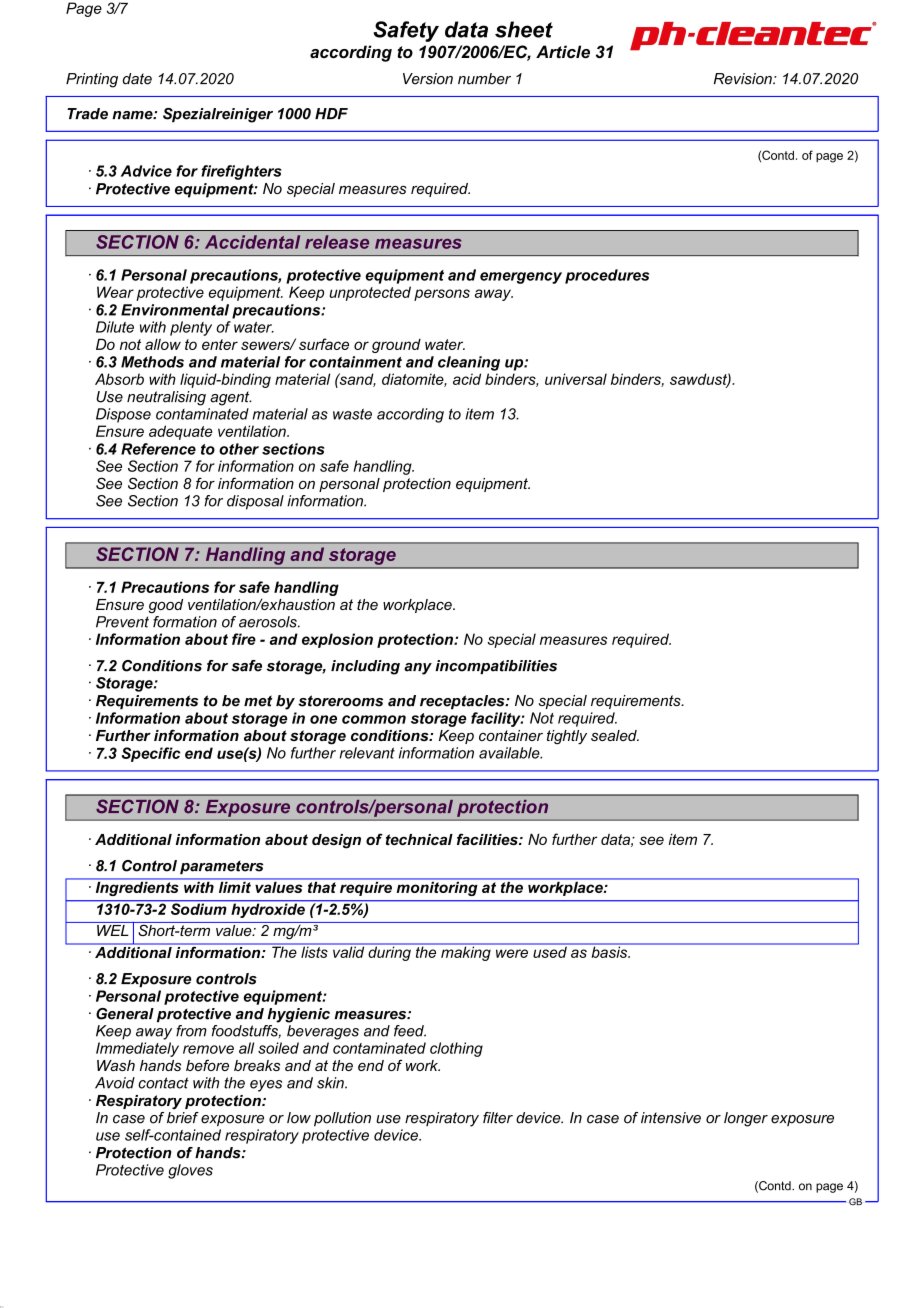  I want to click on sealed, so click(615, 735).
